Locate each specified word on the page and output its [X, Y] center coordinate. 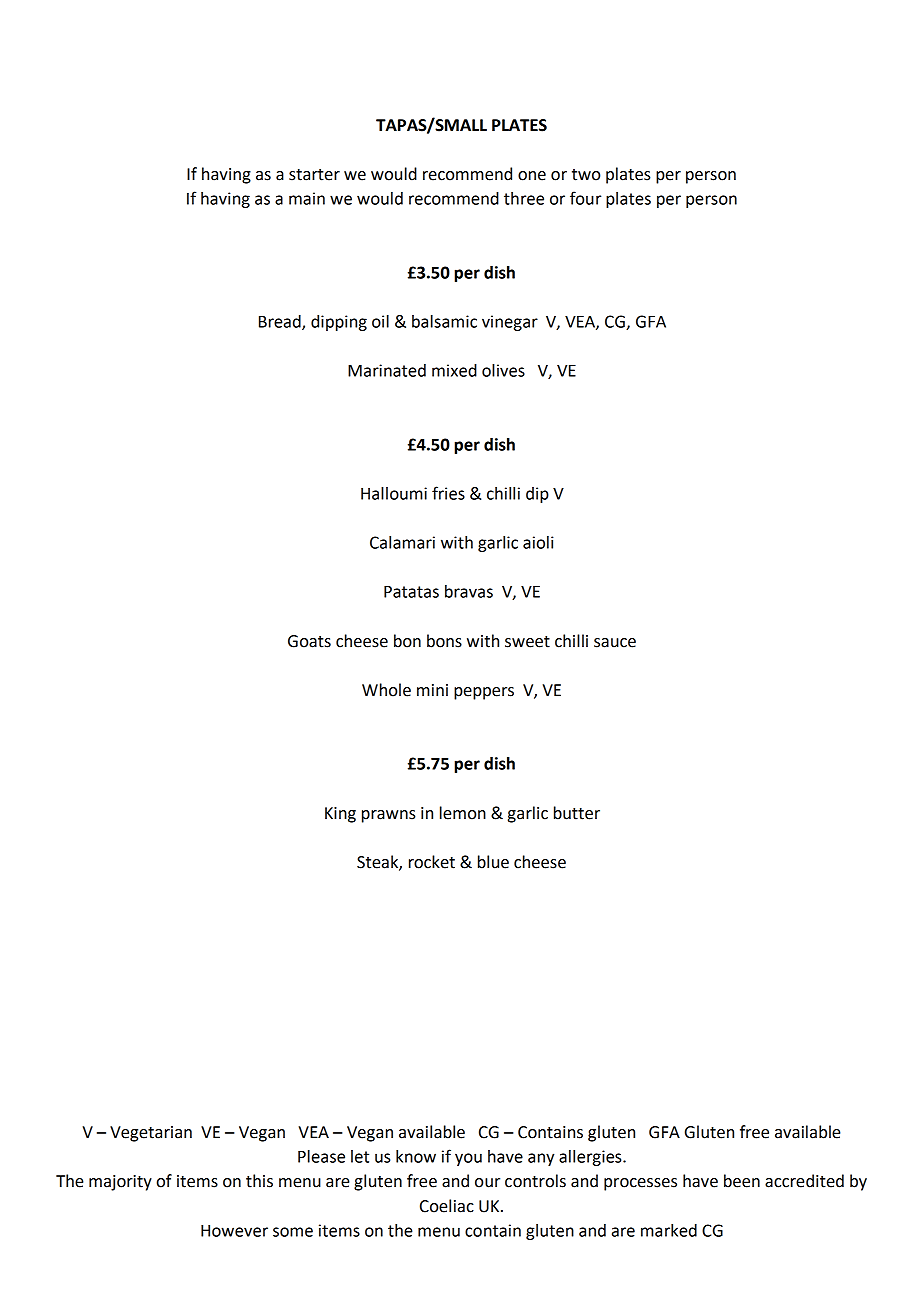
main [307, 198]
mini [432, 690]
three [524, 198]
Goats [309, 641]
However [234, 1231]
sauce [615, 643]
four [585, 198]
